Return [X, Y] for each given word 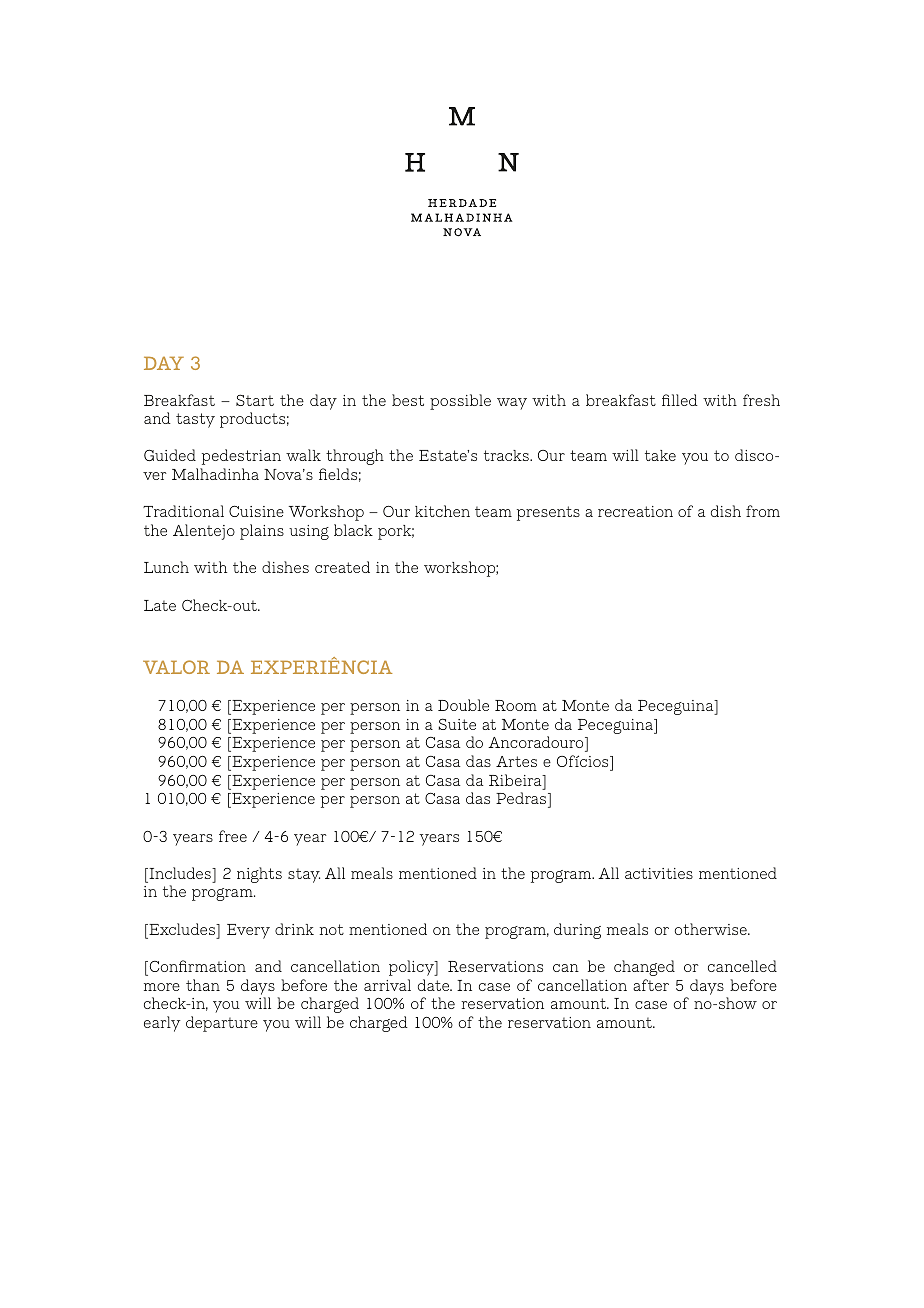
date [435, 985]
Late [160, 605]
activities [659, 873]
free [233, 836]
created [342, 567]
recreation [635, 511]
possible [460, 402]
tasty [195, 420]
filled [680, 400]
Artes [516, 761]
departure [222, 1024]
